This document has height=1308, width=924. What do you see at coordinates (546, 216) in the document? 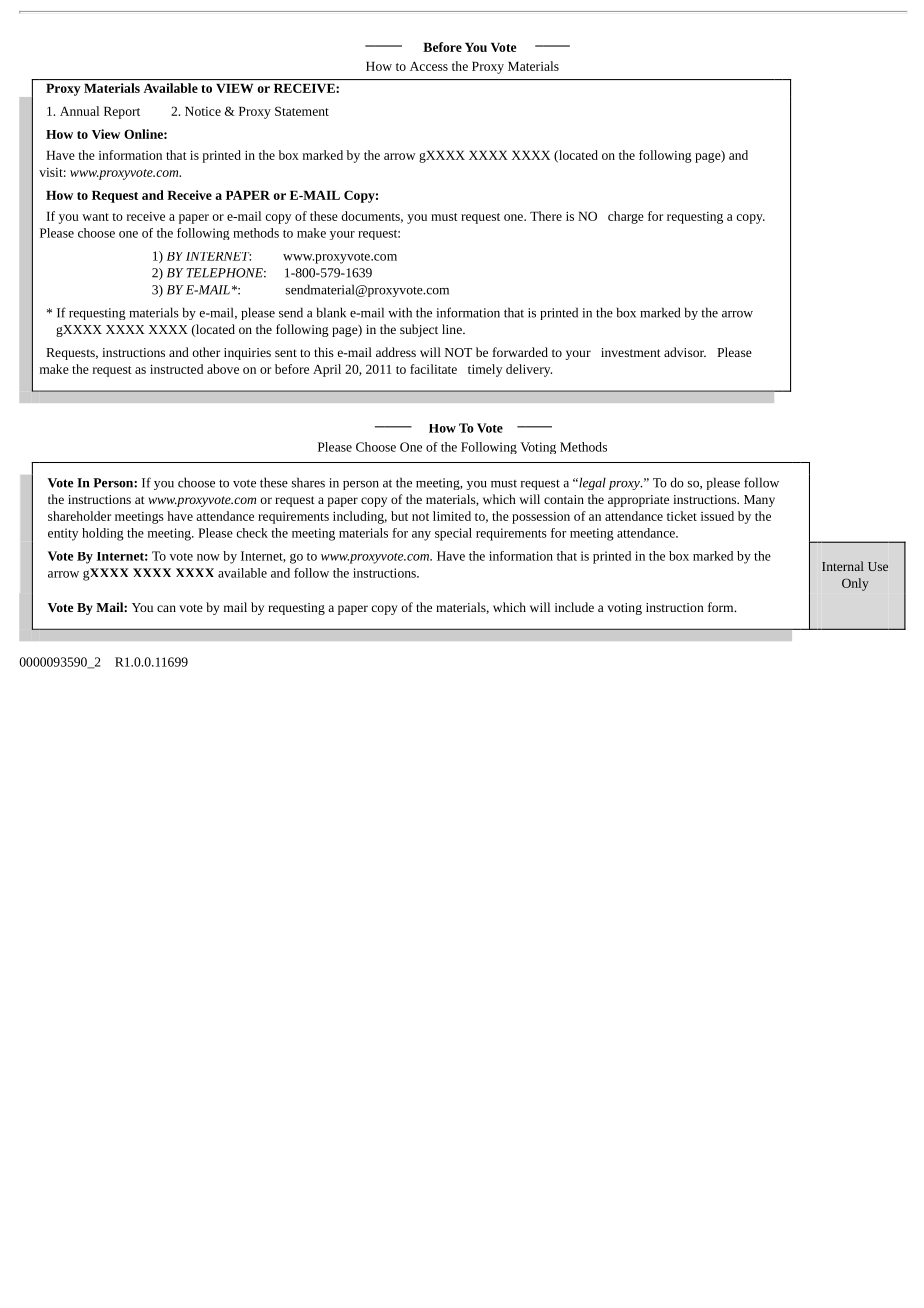
I see `There` at bounding box center [546, 216].
